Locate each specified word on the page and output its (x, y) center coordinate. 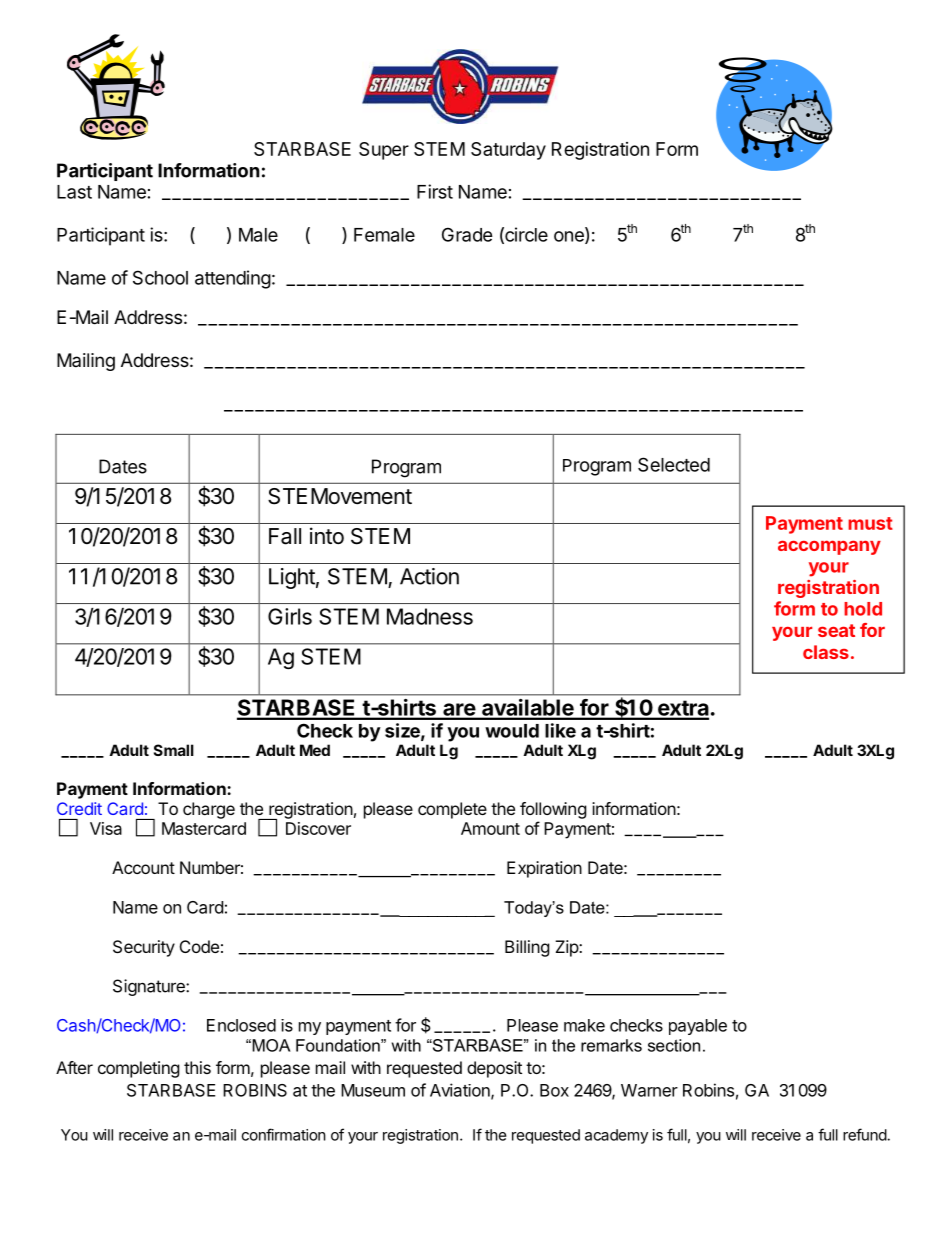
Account (143, 867)
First (435, 191)
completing (139, 1069)
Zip (567, 948)
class (826, 652)
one (570, 237)
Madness (430, 616)
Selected (674, 464)
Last (74, 192)
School (160, 277)
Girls (290, 616)
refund (865, 1134)
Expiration (544, 869)
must (870, 523)
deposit (494, 1069)
